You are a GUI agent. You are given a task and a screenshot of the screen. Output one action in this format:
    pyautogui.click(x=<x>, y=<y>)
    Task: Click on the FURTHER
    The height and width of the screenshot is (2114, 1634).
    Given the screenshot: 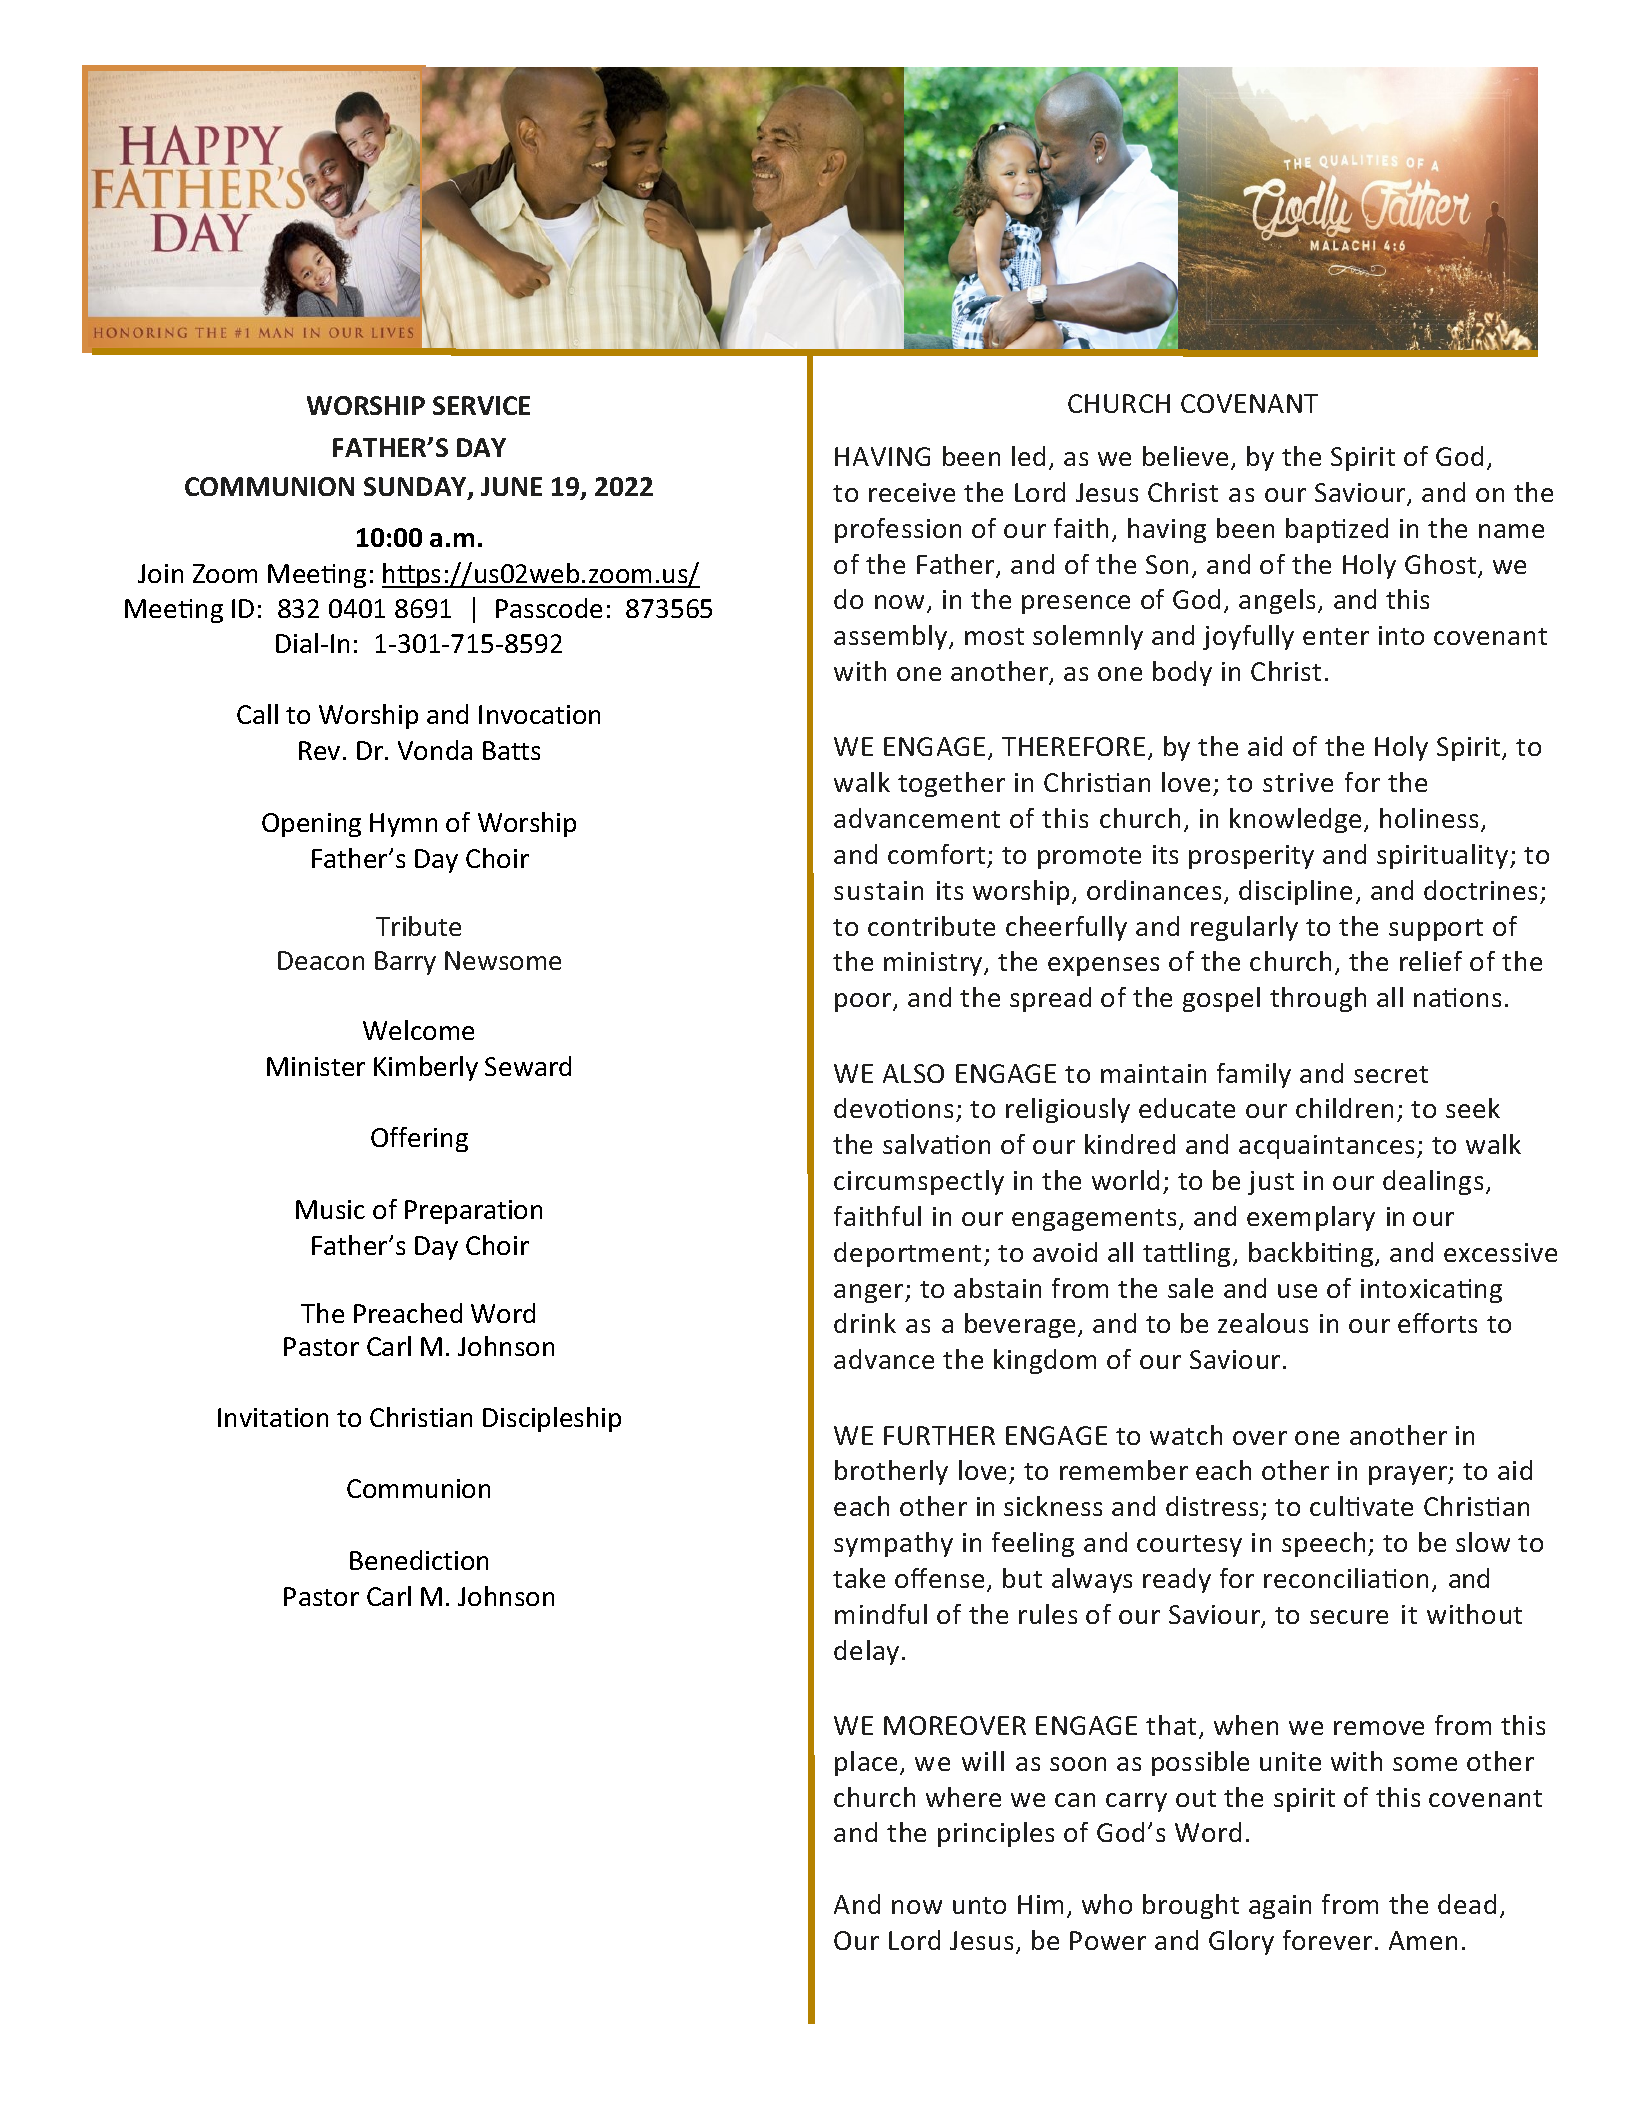 What is the action you would take?
    pyautogui.click(x=939, y=1435)
